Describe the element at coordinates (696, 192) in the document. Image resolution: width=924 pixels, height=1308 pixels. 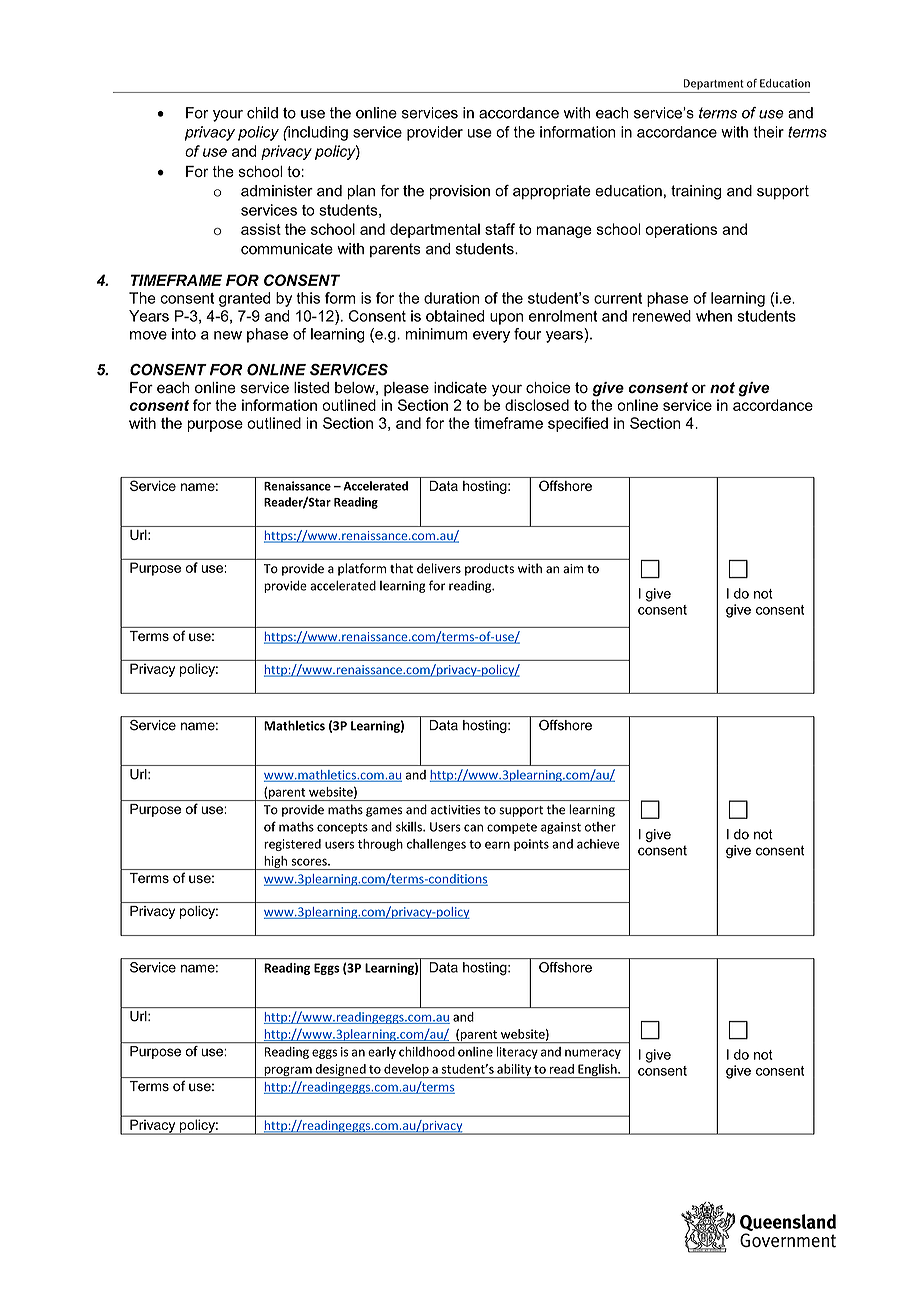
I see `training` at that location.
